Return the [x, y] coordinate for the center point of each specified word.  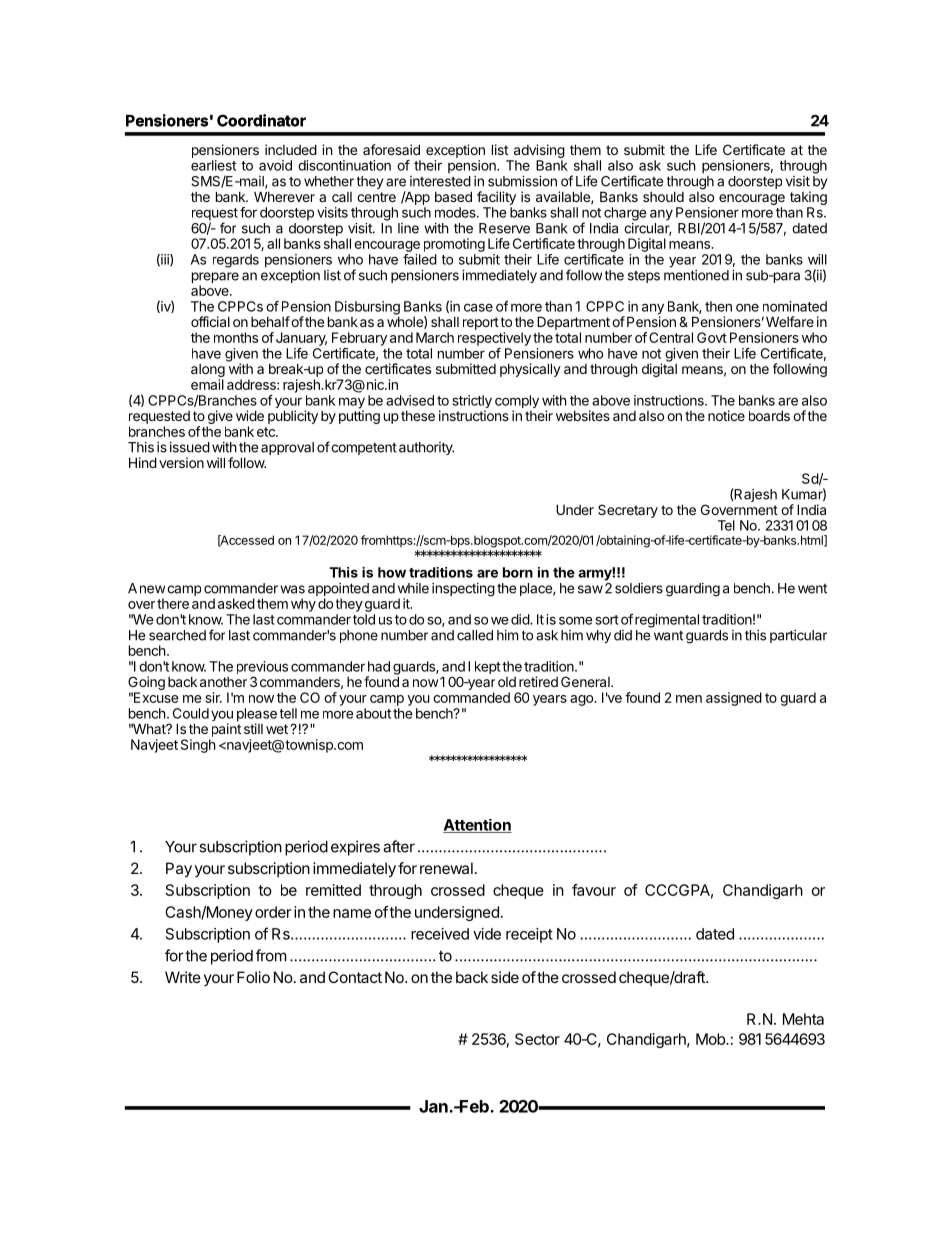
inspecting [463, 590]
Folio [253, 977]
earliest [213, 165]
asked [236, 603]
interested [440, 181]
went [812, 589]
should [663, 197]
